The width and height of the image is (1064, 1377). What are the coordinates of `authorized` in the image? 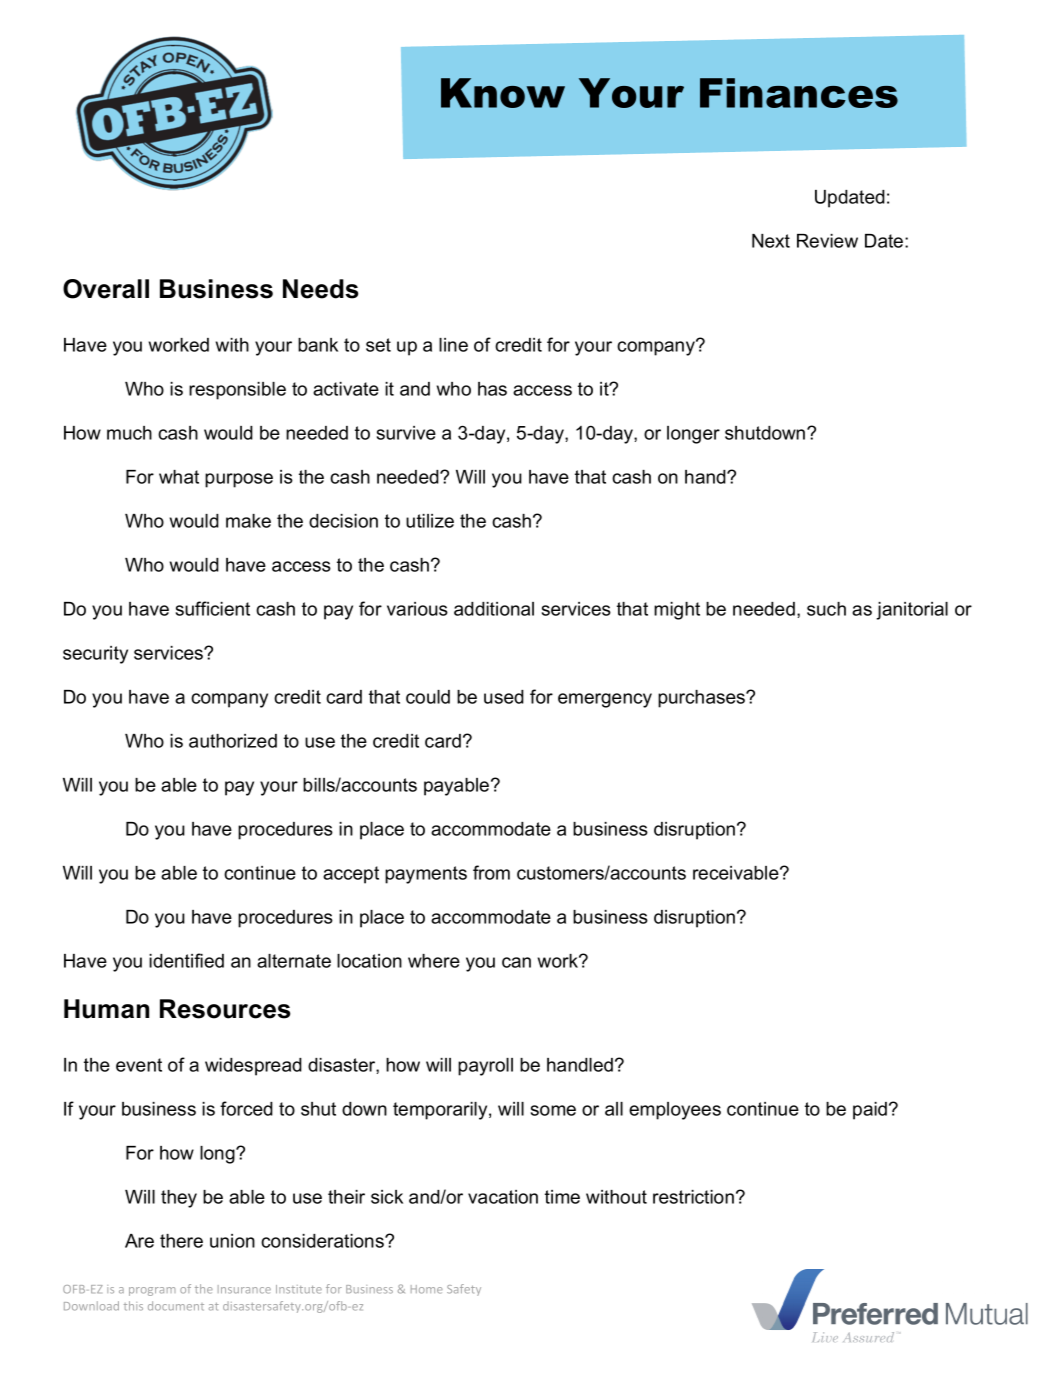 It's located at (233, 741).
